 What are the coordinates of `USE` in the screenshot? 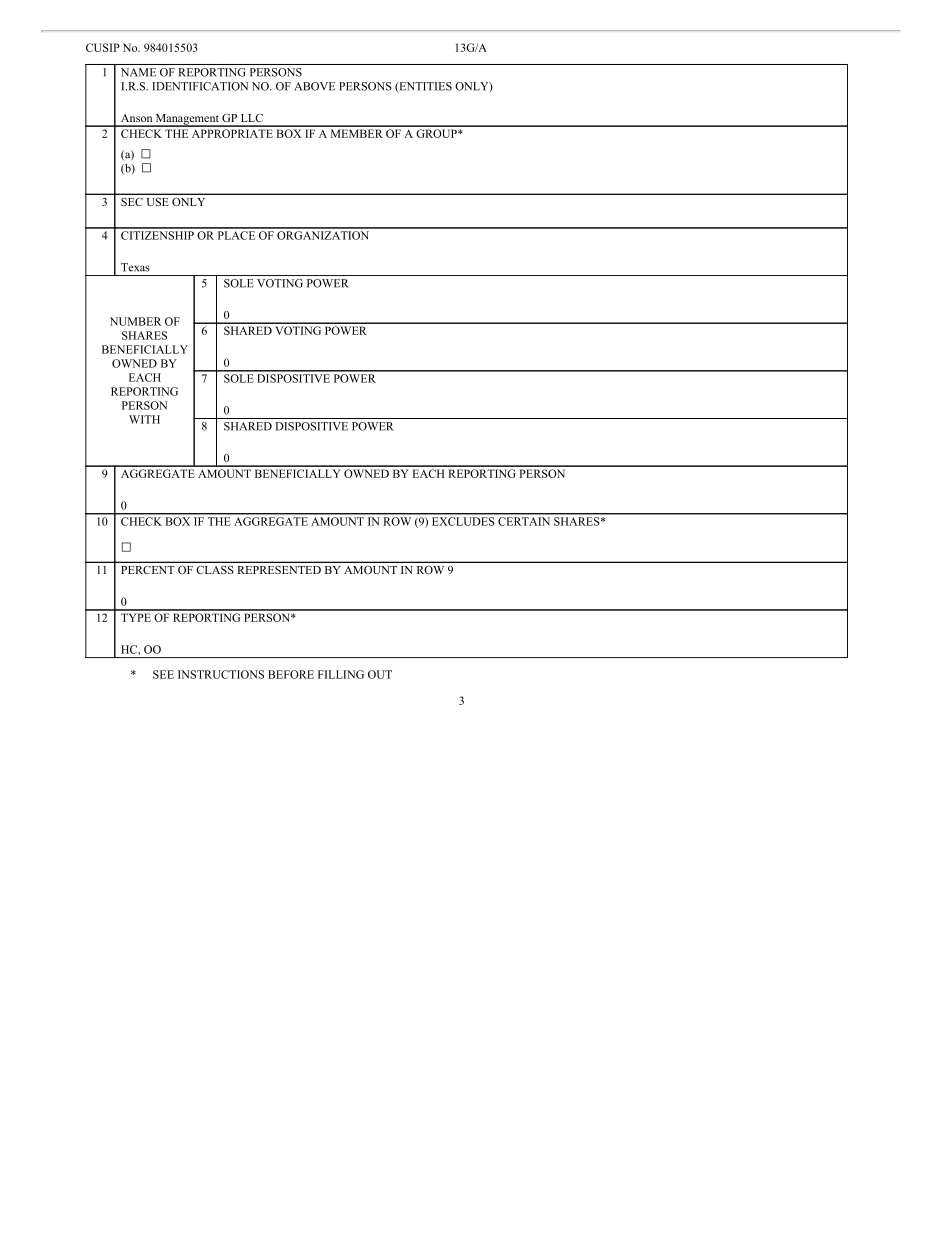 It's located at (157, 202).
